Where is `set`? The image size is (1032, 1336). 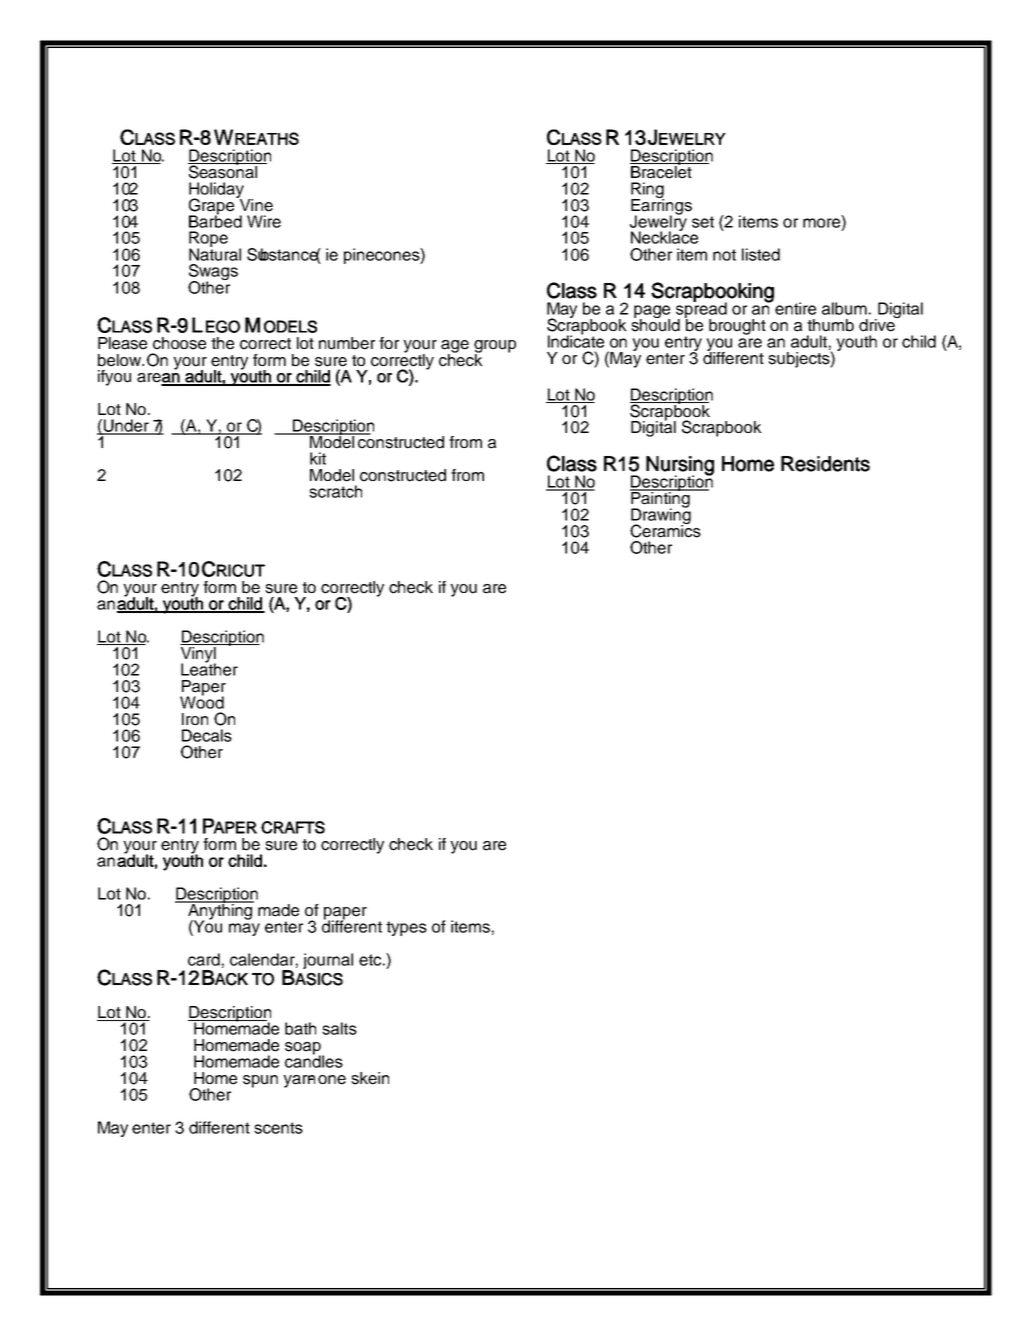
set is located at coordinates (703, 222).
